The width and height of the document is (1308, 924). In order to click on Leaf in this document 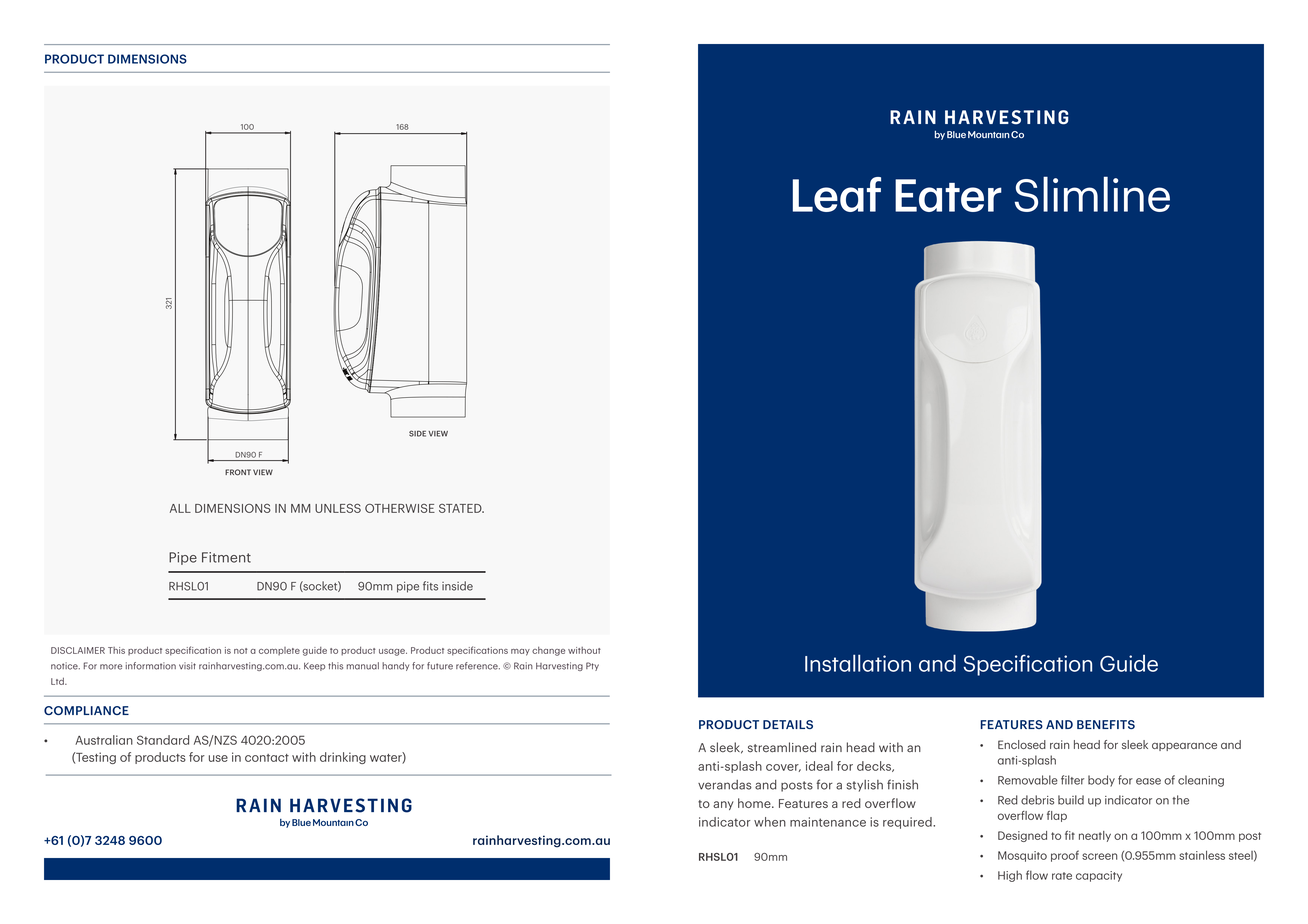, I will do `click(837, 194)`.
